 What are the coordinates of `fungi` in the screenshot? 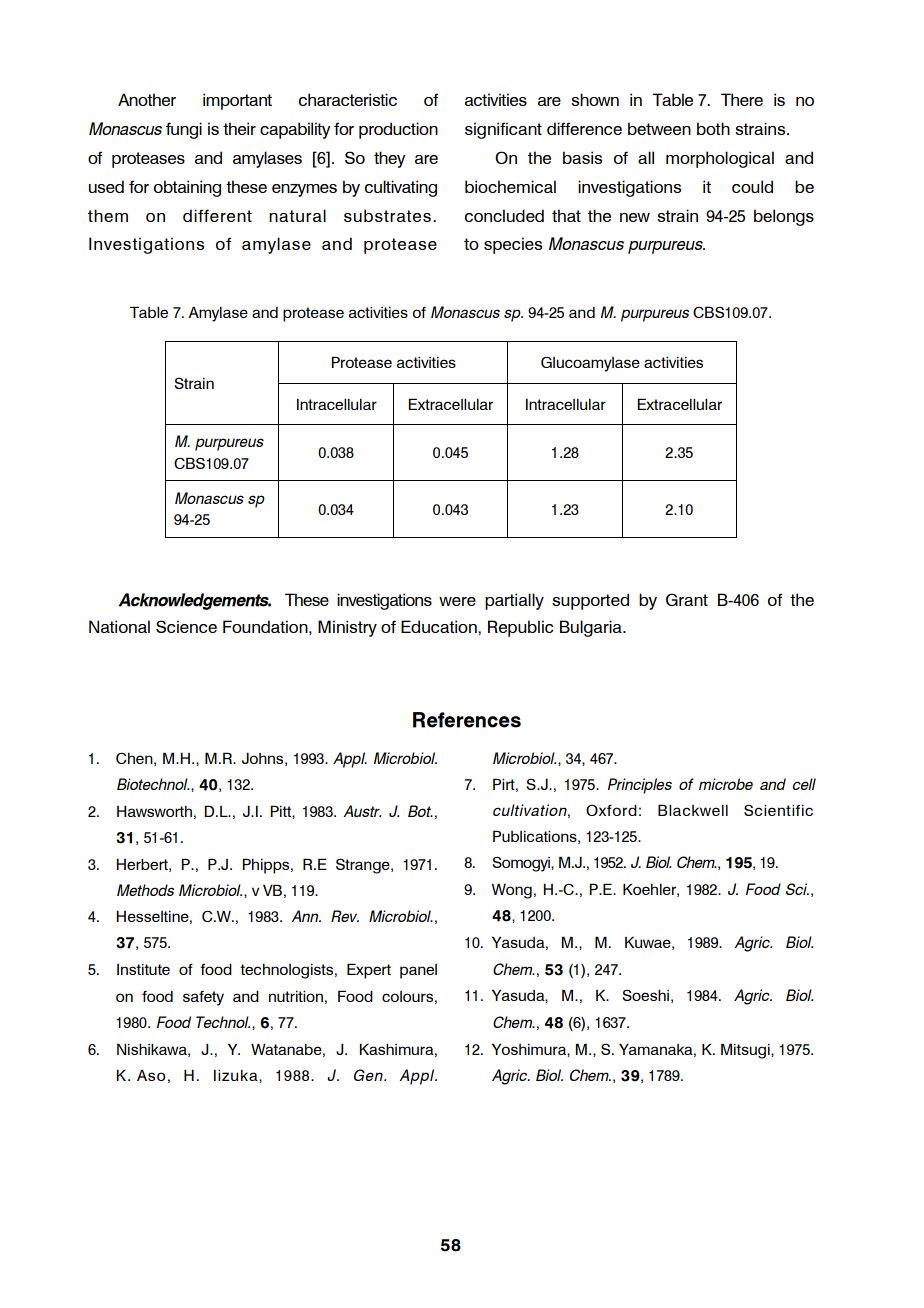 It's located at (184, 130).
